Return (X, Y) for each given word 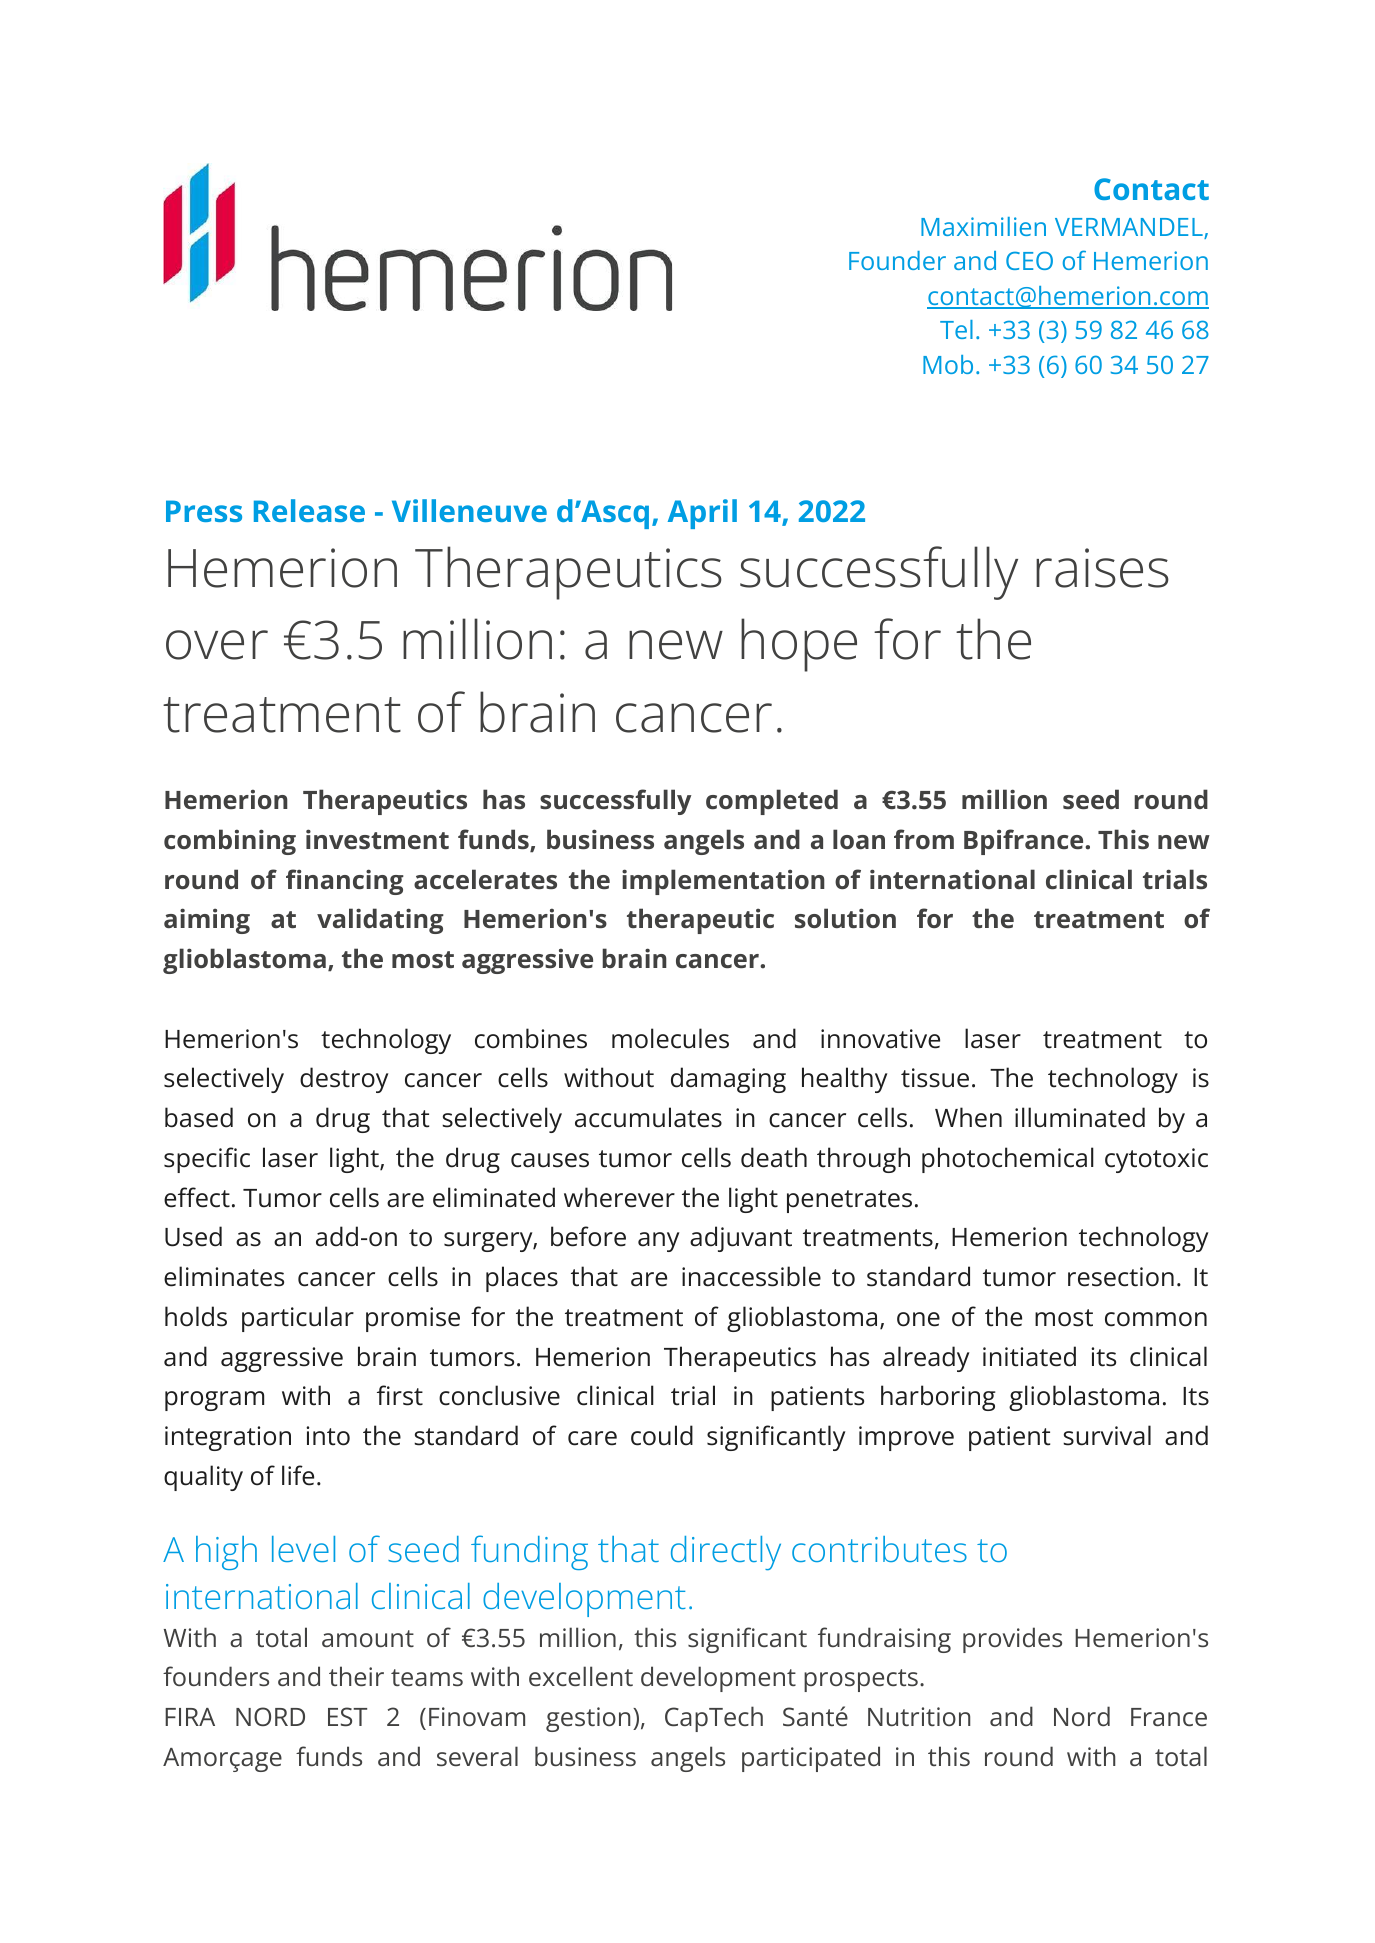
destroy (344, 1080)
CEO (1029, 260)
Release (309, 510)
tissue (935, 1078)
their (356, 1676)
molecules (670, 1038)
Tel (956, 329)
